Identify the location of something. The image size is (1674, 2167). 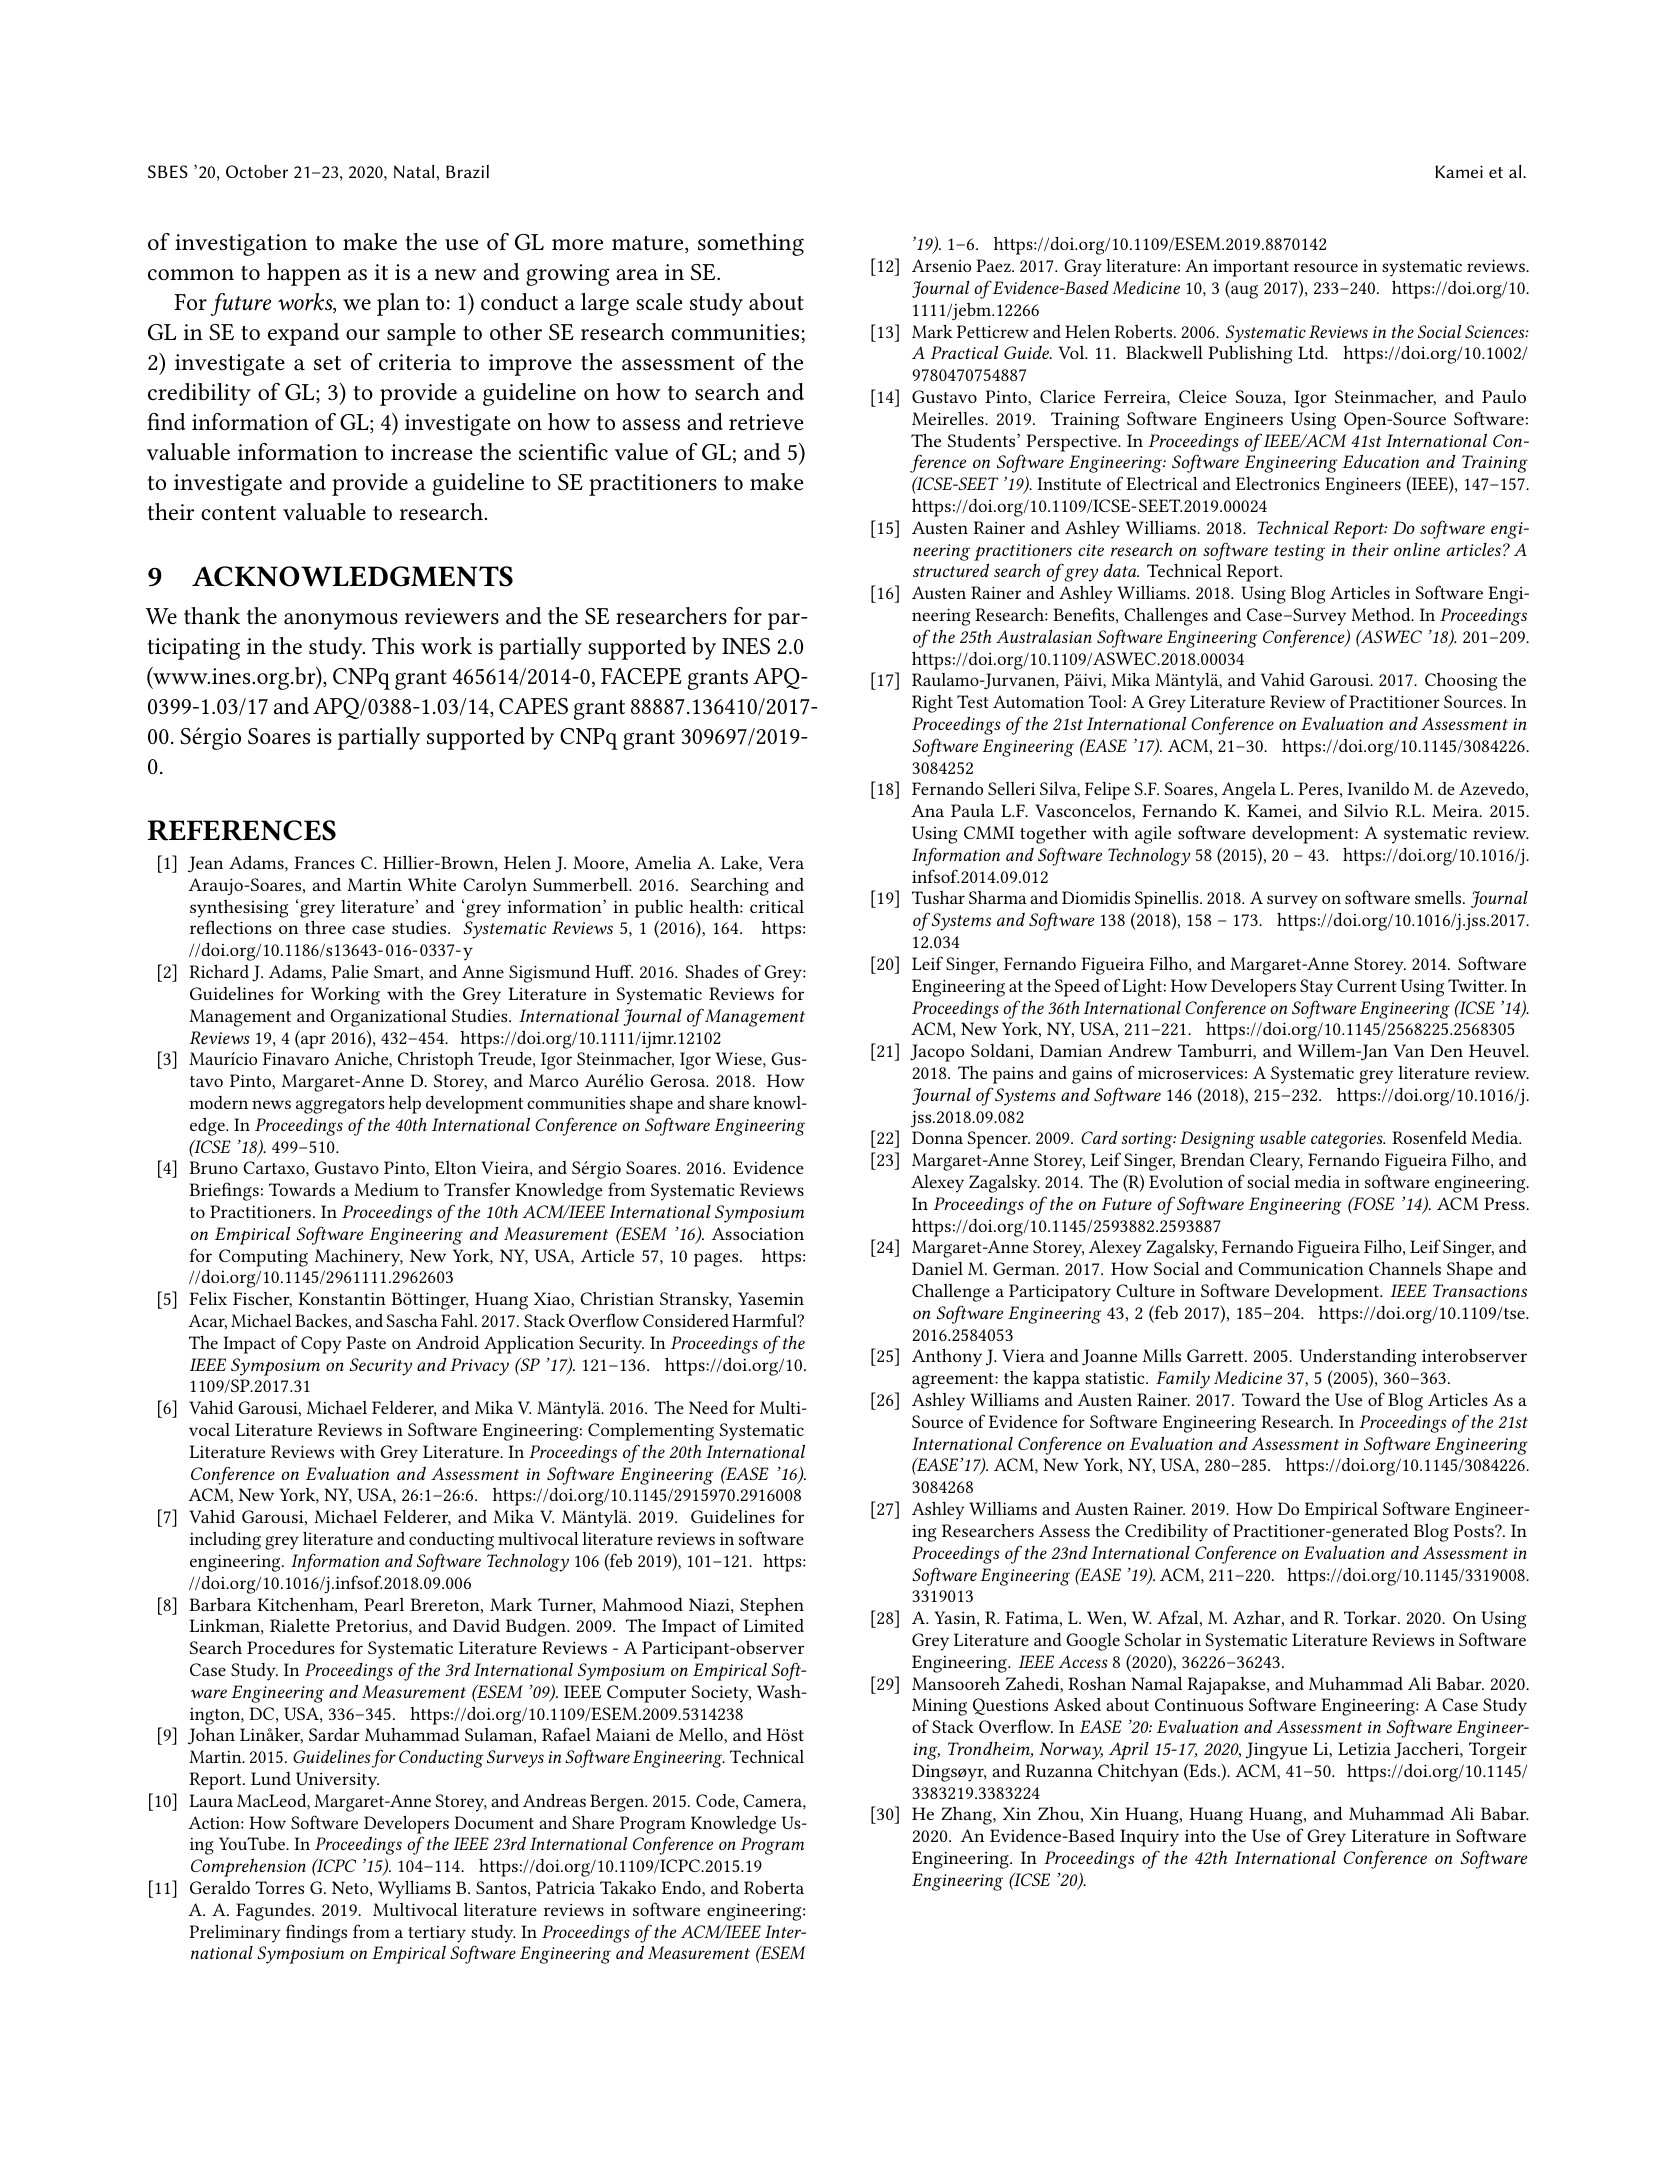
(751, 244).
